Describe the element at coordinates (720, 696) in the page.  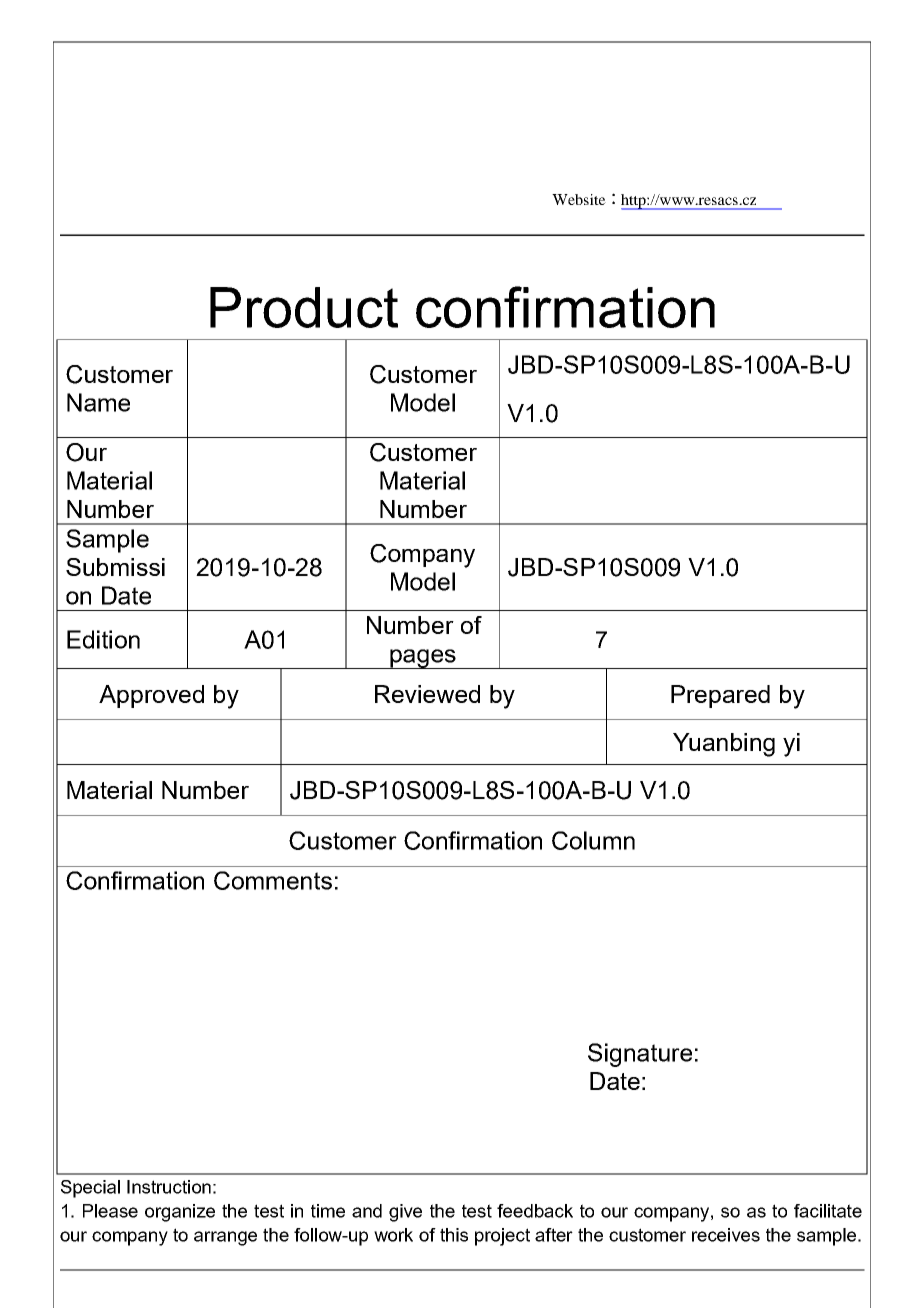
I see `Prepared` at that location.
